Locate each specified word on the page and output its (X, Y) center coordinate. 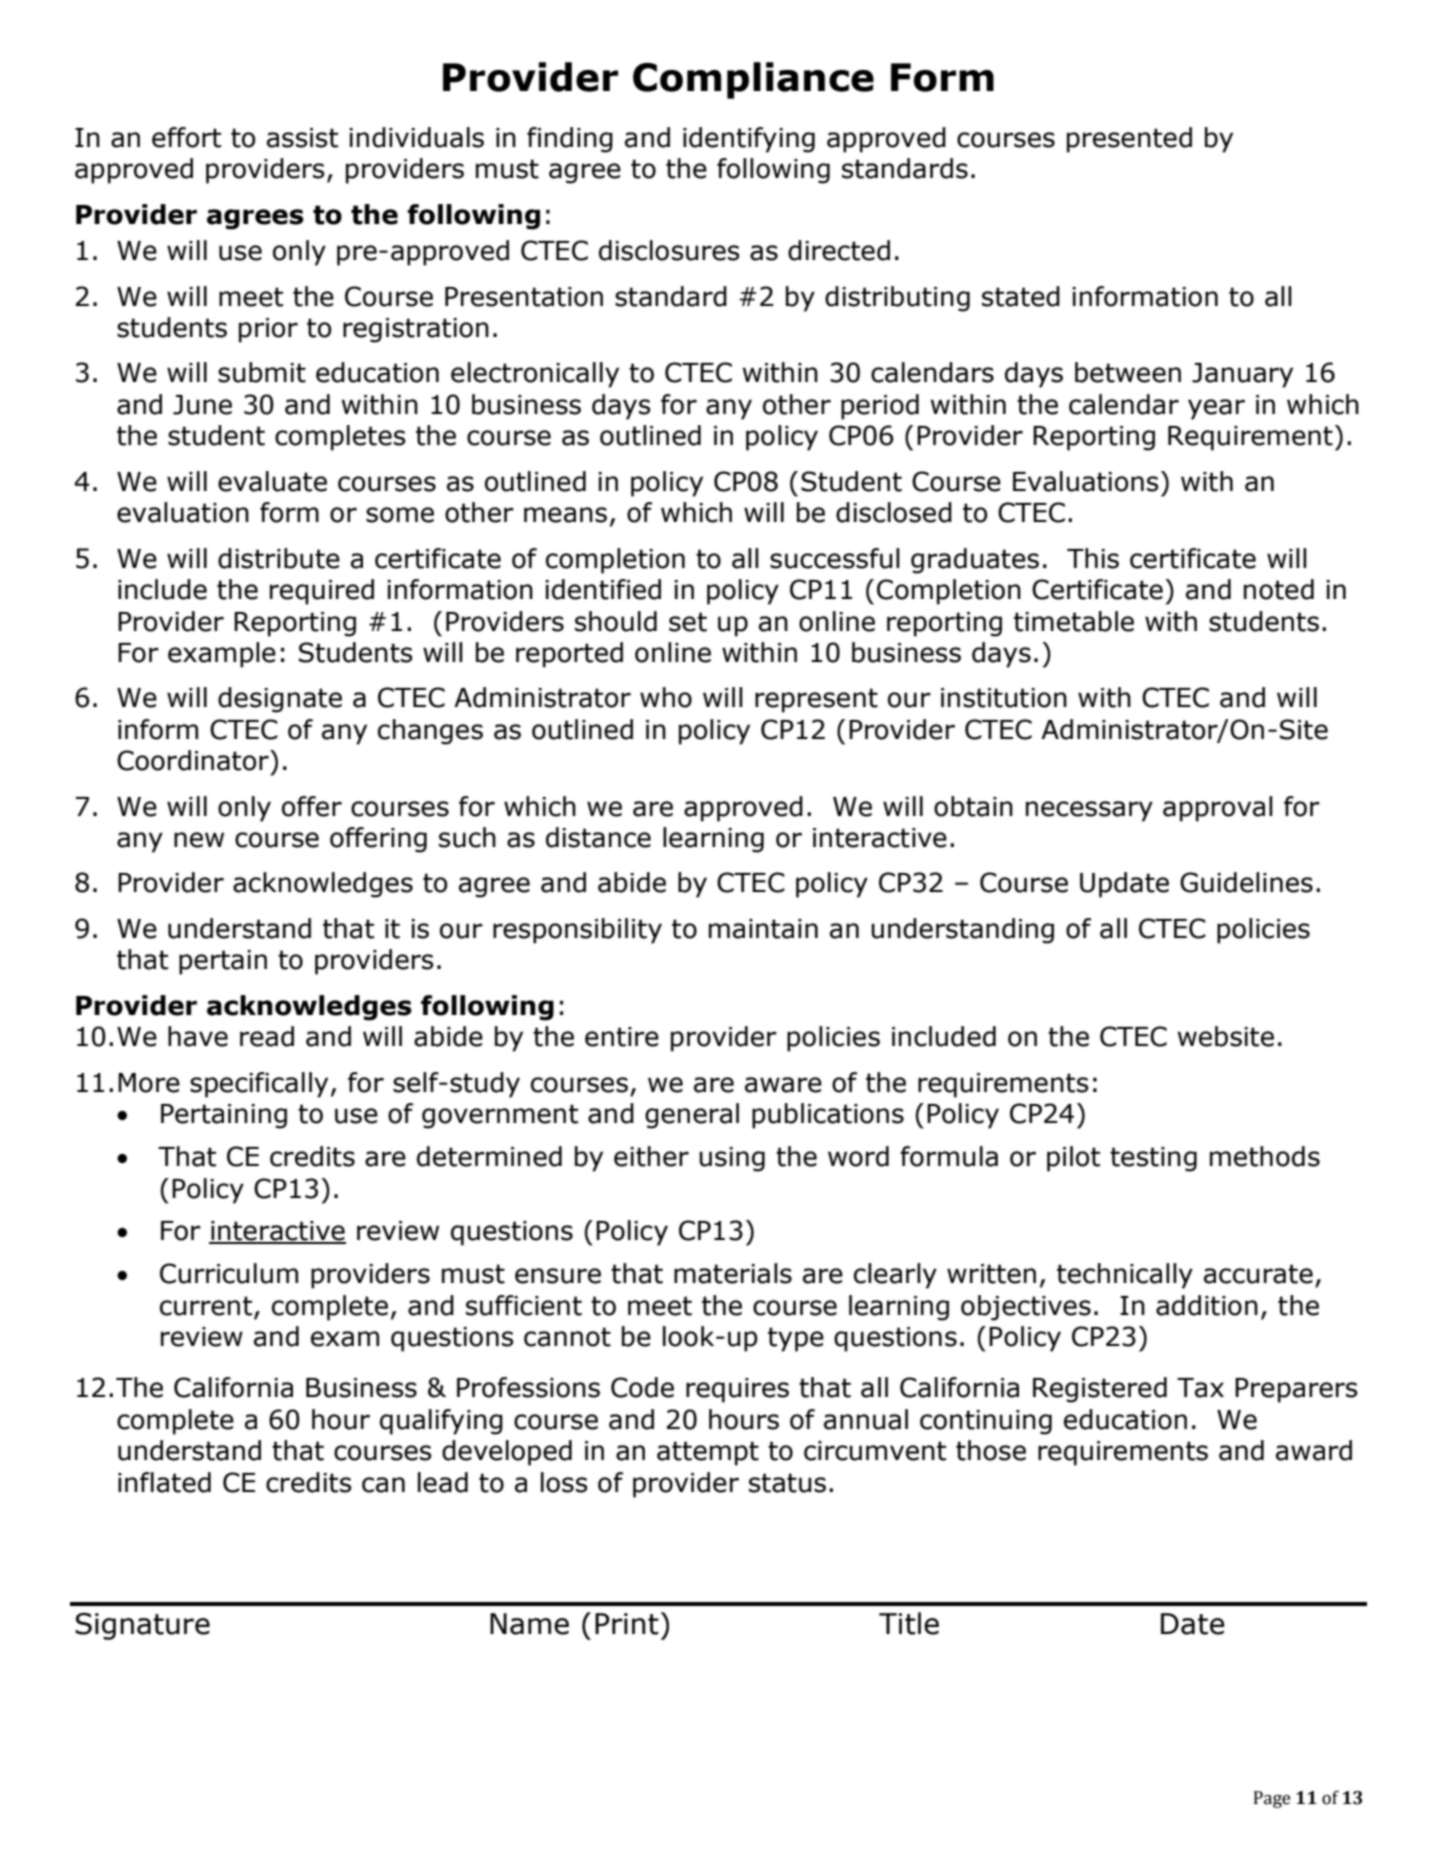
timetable (1074, 621)
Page (1272, 1799)
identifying (749, 140)
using (732, 1159)
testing (1153, 1159)
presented (1129, 140)
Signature (142, 1626)
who (666, 697)
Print (627, 1624)
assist (302, 138)
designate (280, 700)
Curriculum (229, 1273)
